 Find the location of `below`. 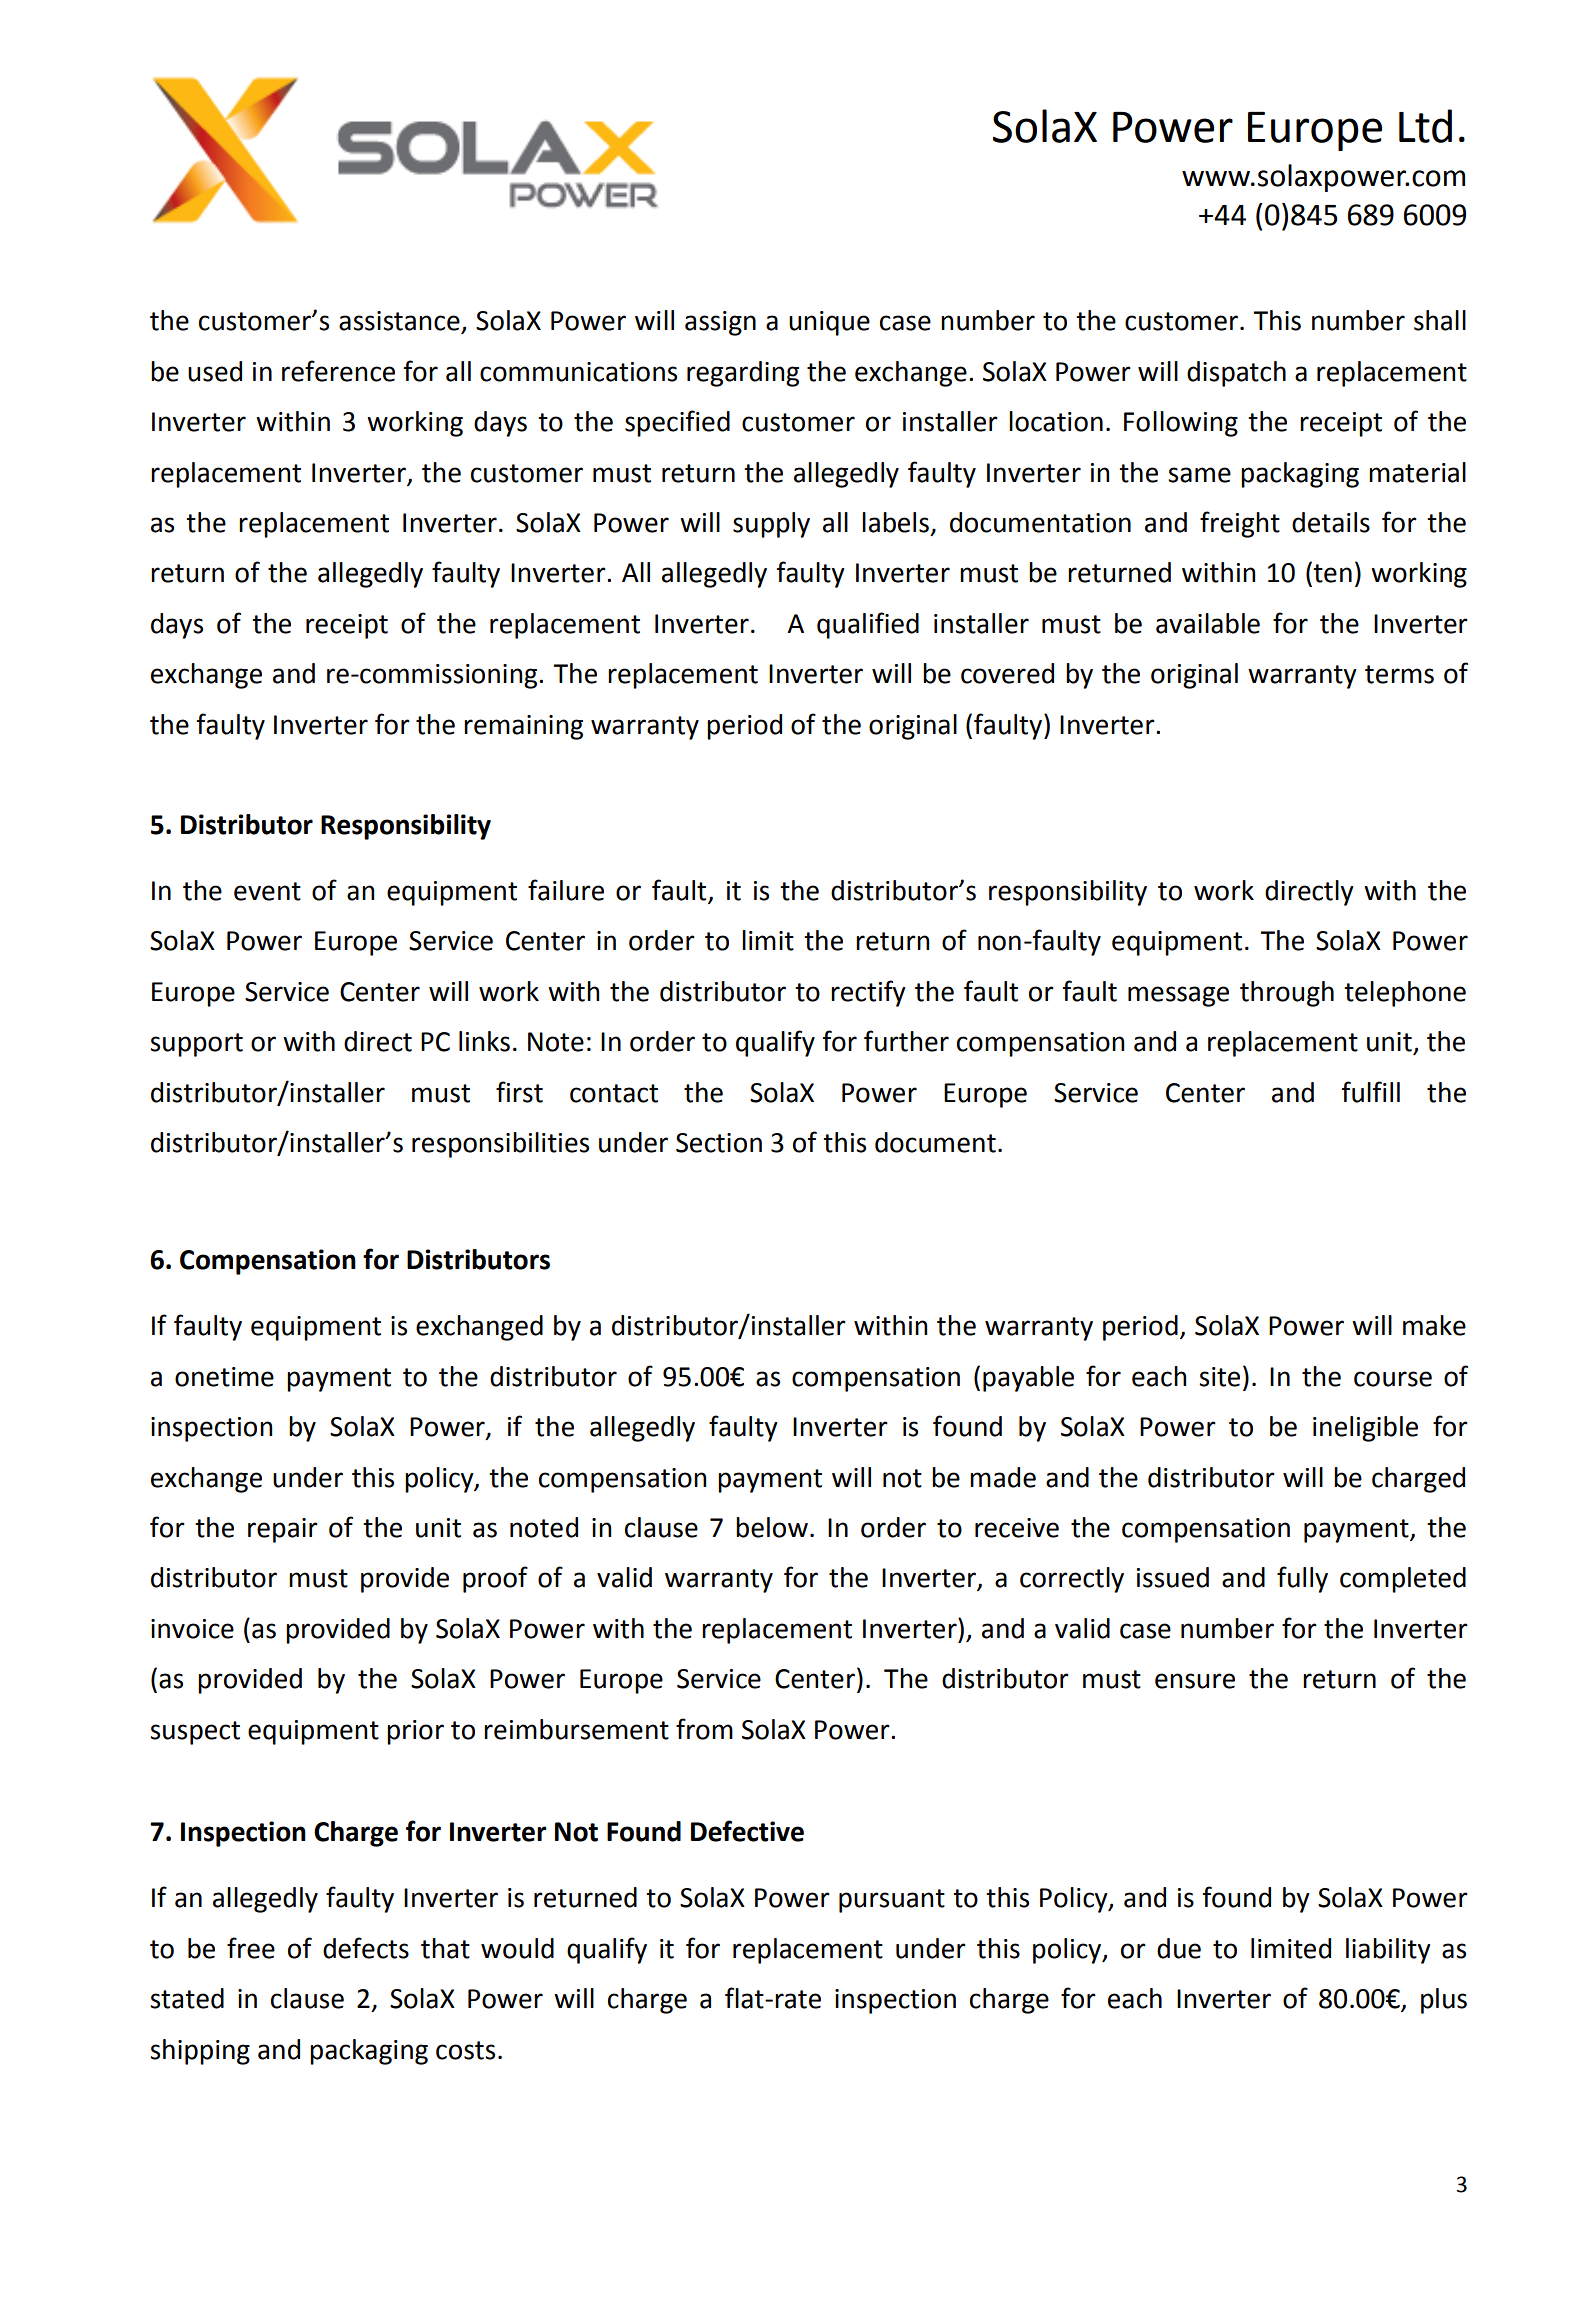

below is located at coordinates (772, 1527).
